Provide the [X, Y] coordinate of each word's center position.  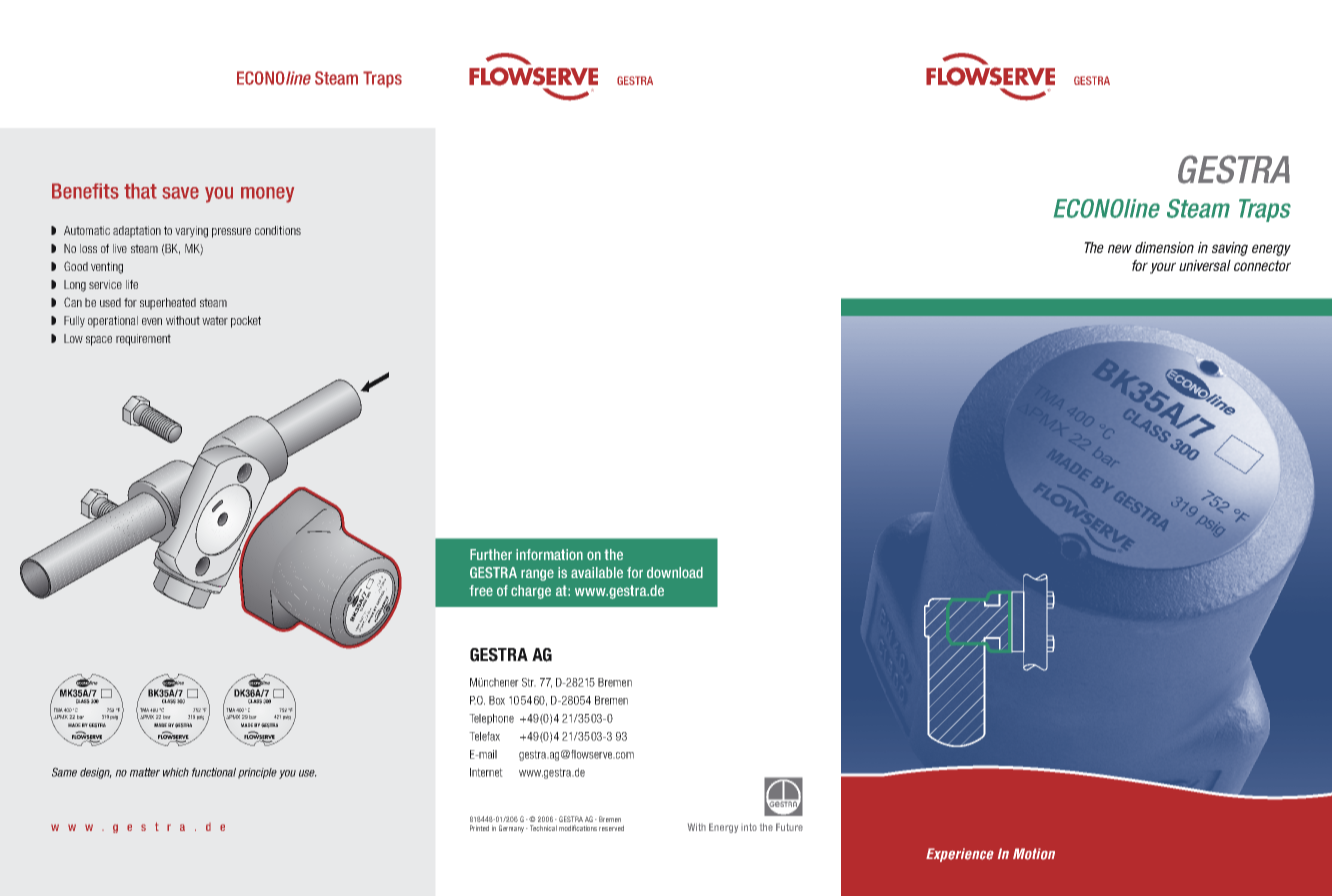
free [481, 590]
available [597, 572]
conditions [278, 230]
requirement [143, 340]
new [1120, 248]
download [675, 572]
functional [214, 772]
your [1163, 268]
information [549, 554]
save [180, 193]
